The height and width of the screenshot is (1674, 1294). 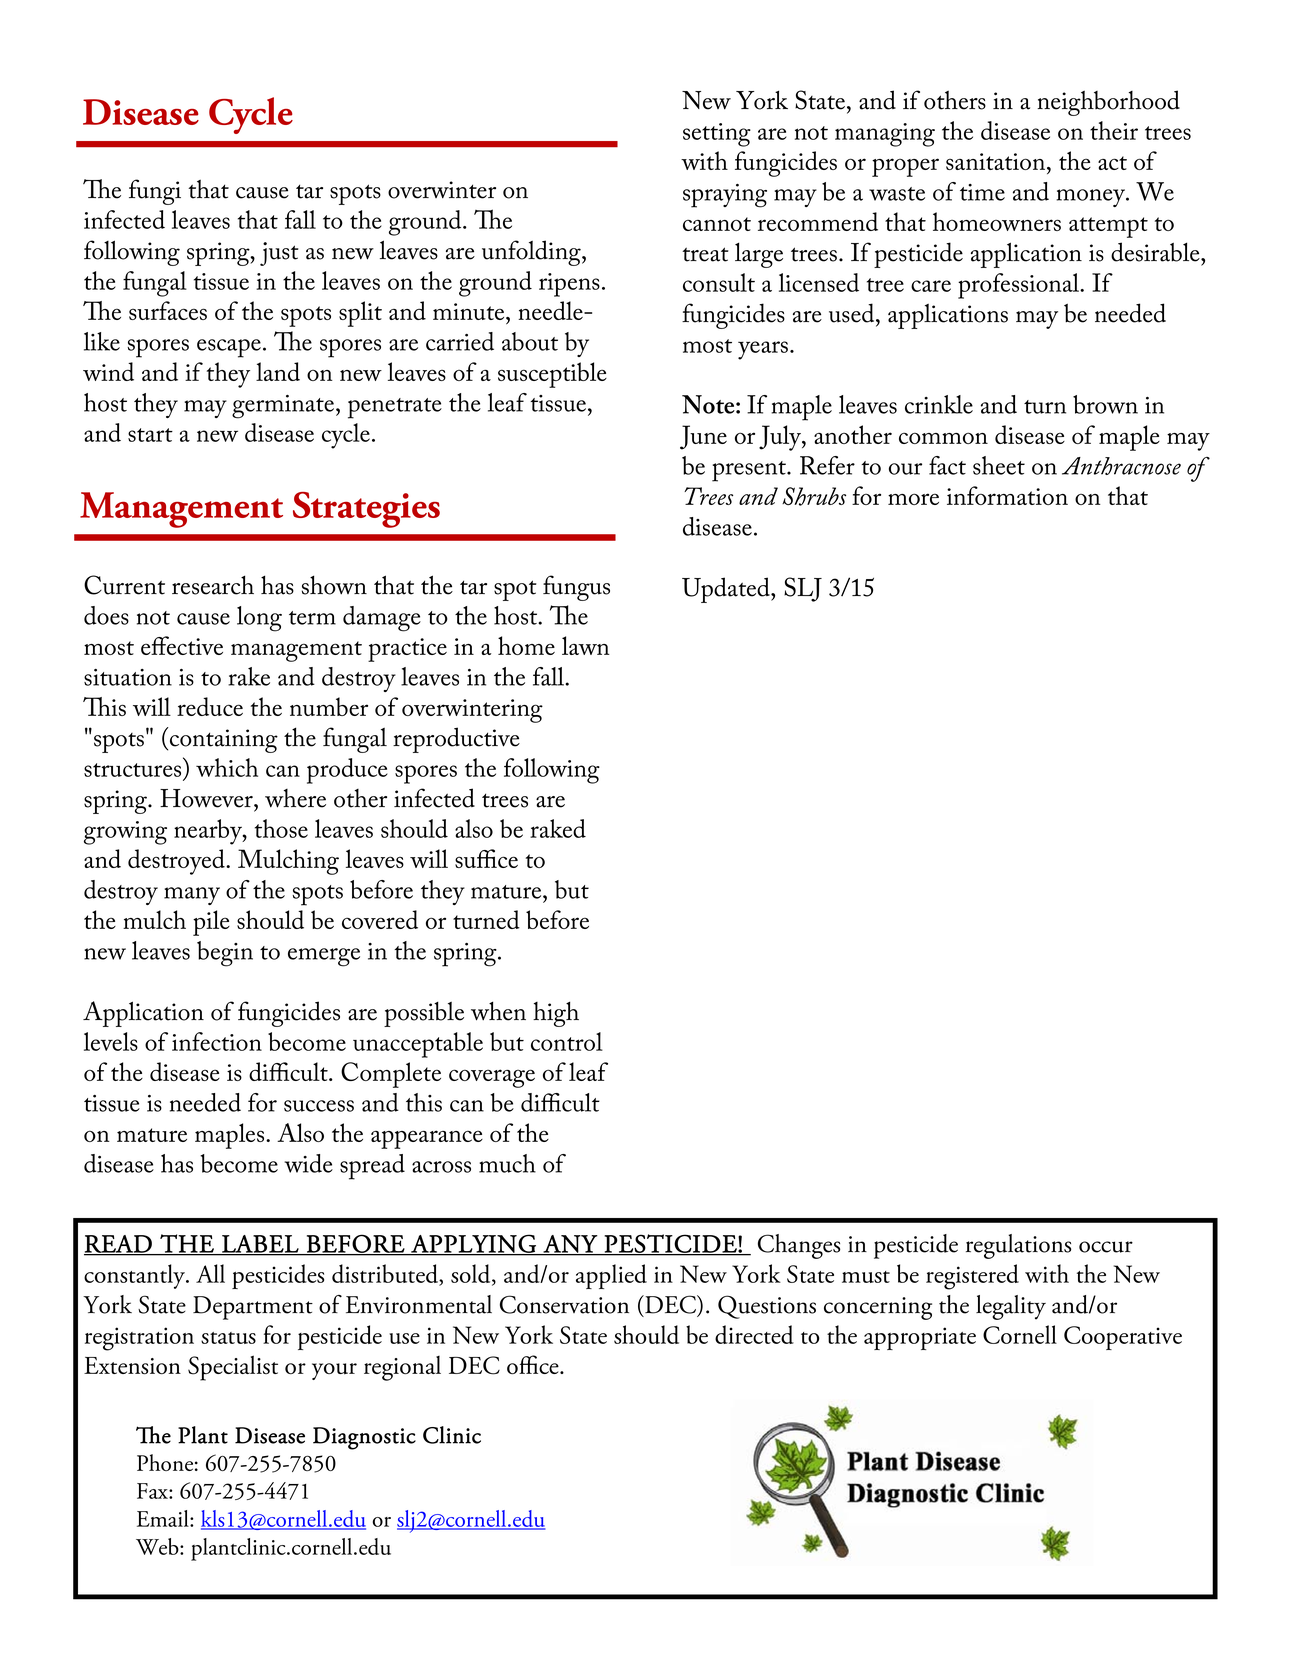 What do you see at coordinates (997, 161) in the screenshot?
I see `sanitation` at bounding box center [997, 161].
